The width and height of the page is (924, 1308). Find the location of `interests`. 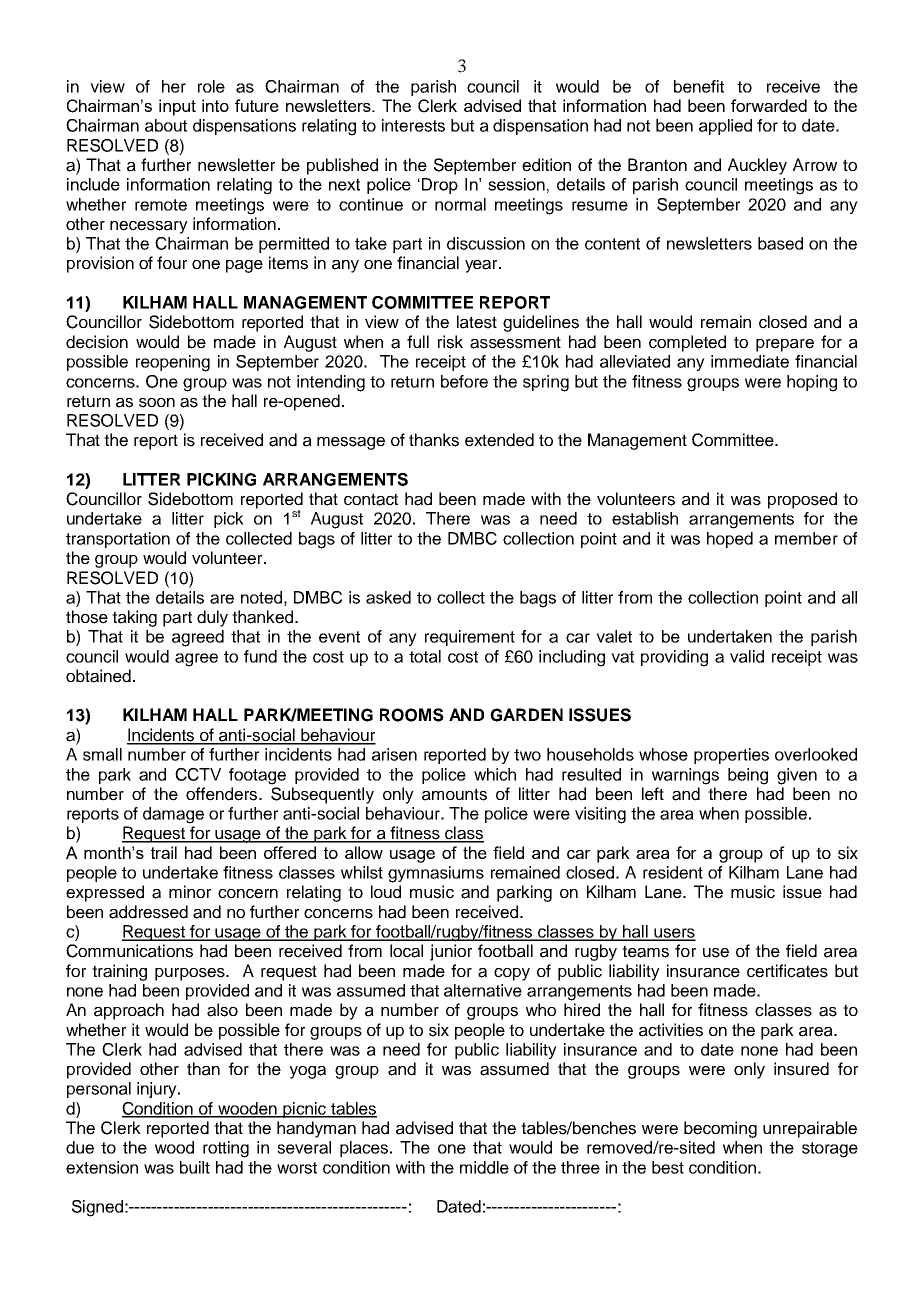

interests is located at coordinates (413, 125).
